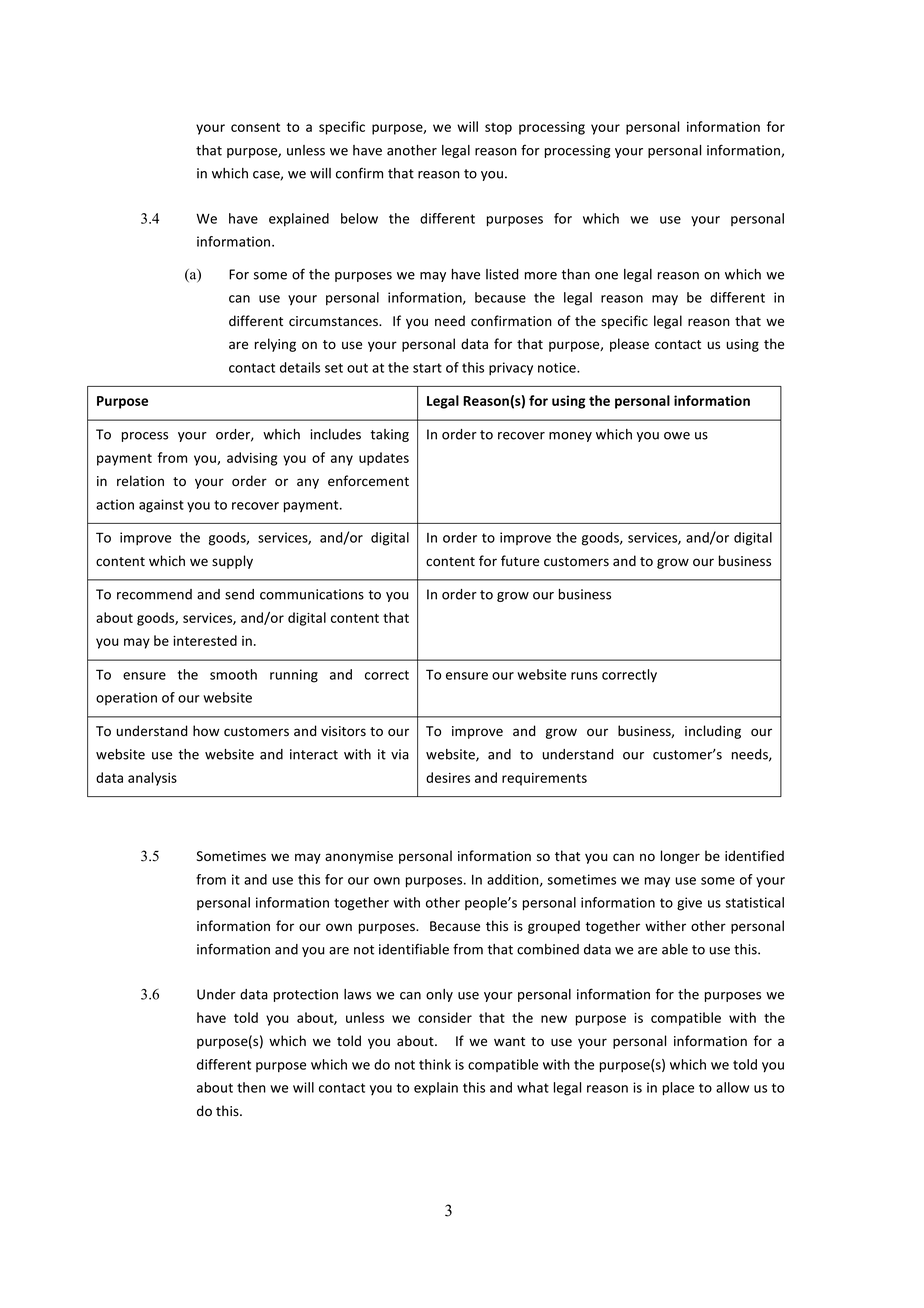  I want to click on including, so click(713, 732).
